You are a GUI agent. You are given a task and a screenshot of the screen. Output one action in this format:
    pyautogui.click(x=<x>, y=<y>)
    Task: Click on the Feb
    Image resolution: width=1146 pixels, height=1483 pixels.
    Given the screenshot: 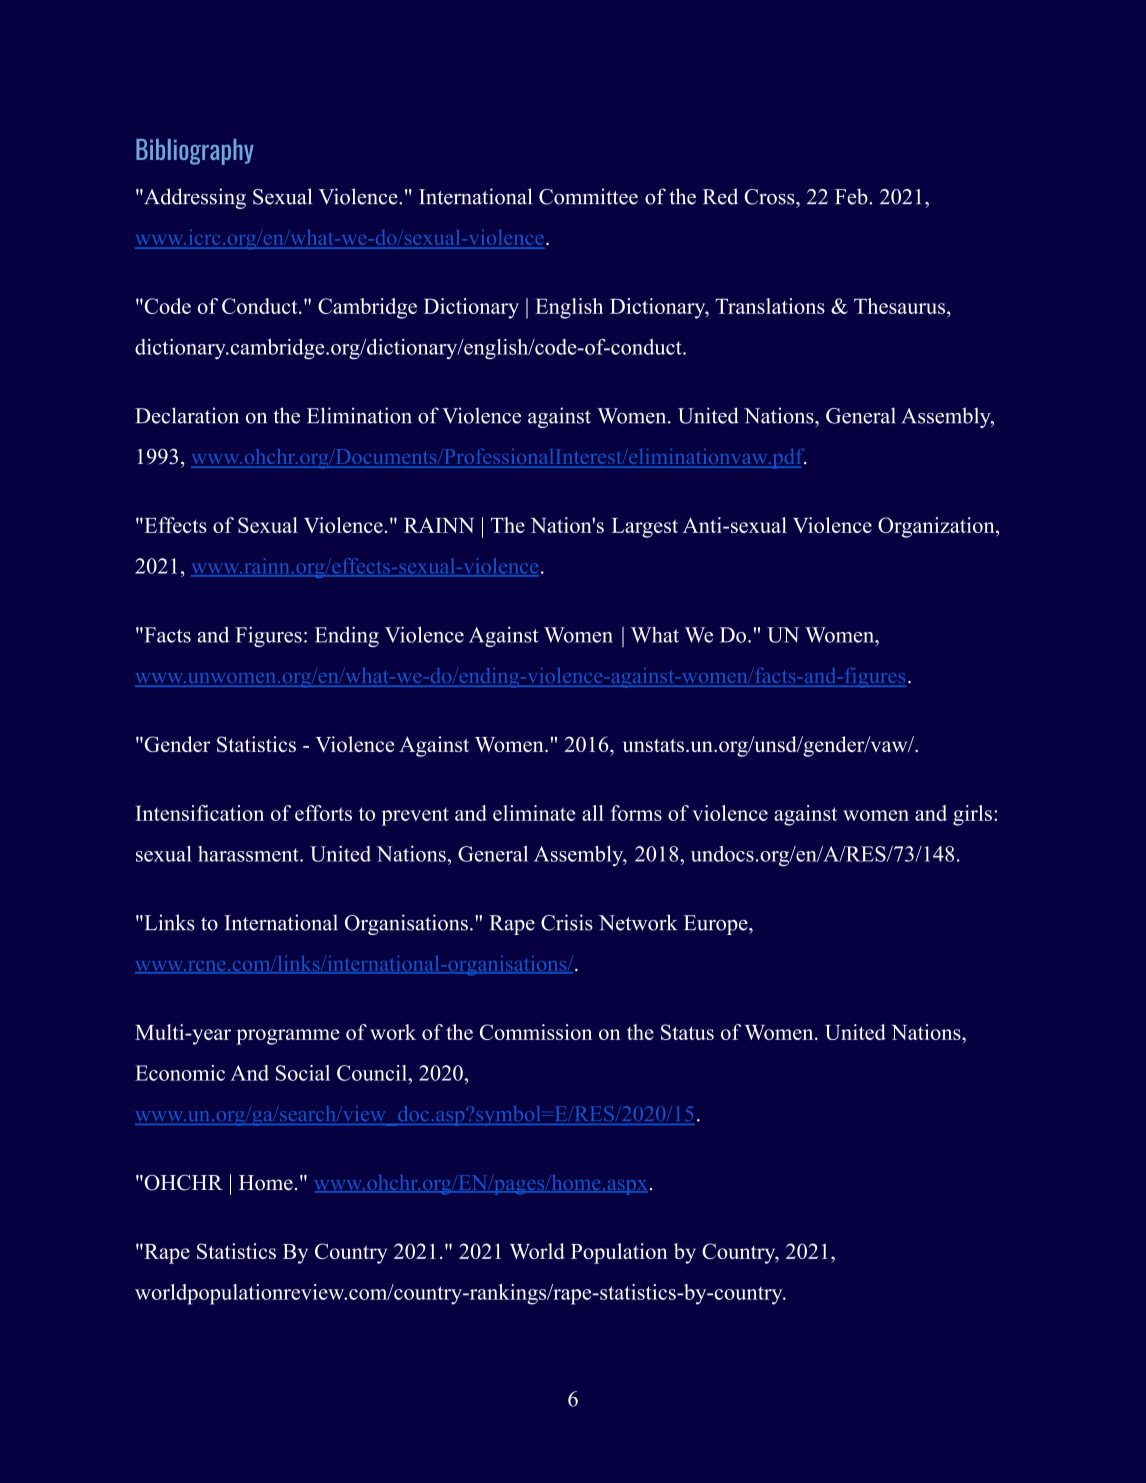 What is the action you would take?
    pyautogui.click(x=852, y=196)
